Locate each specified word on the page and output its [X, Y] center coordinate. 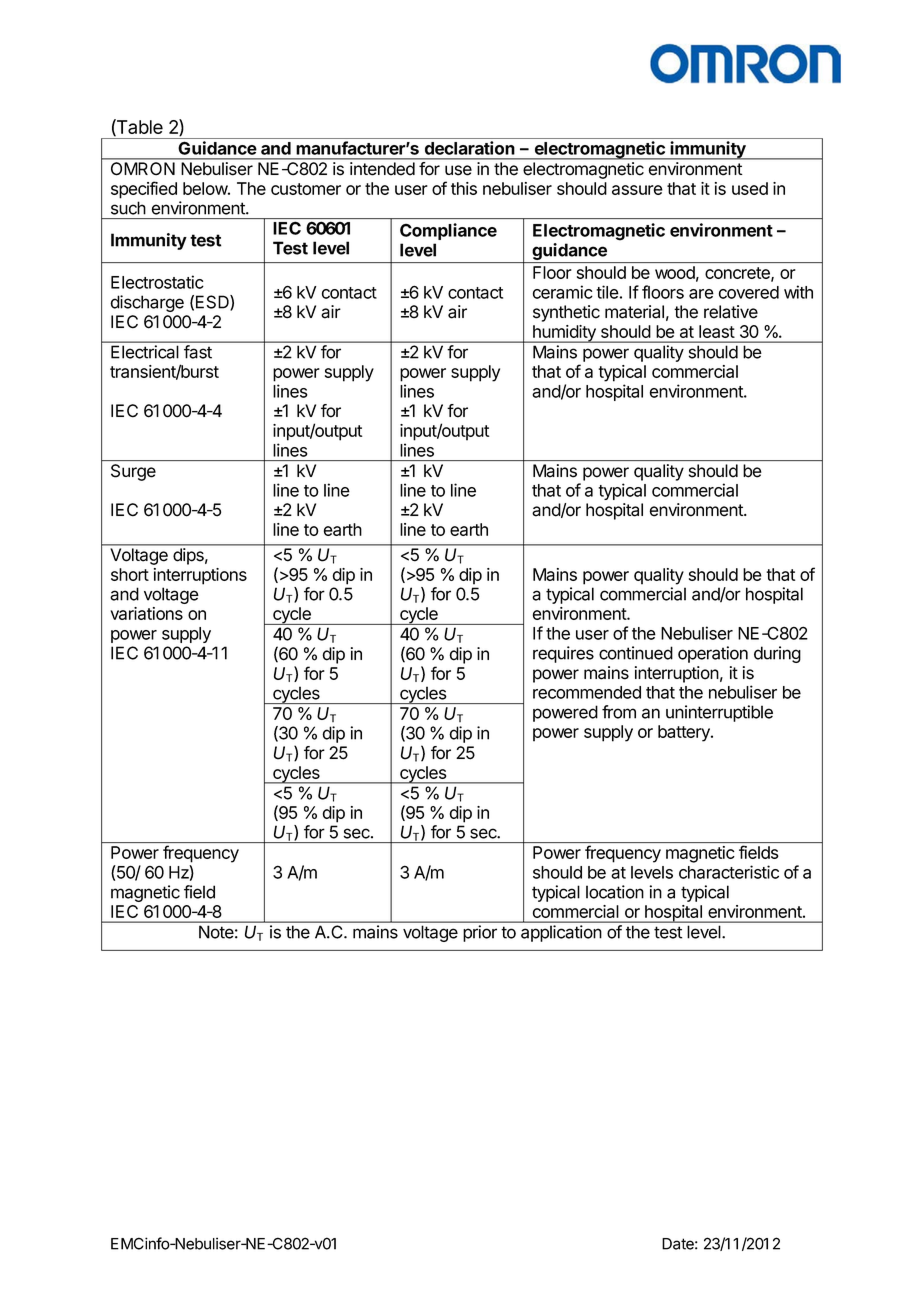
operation [713, 654]
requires [563, 654]
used [750, 188]
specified [144, 190]
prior [480, 933]
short [130, 574]
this [464, 188]
